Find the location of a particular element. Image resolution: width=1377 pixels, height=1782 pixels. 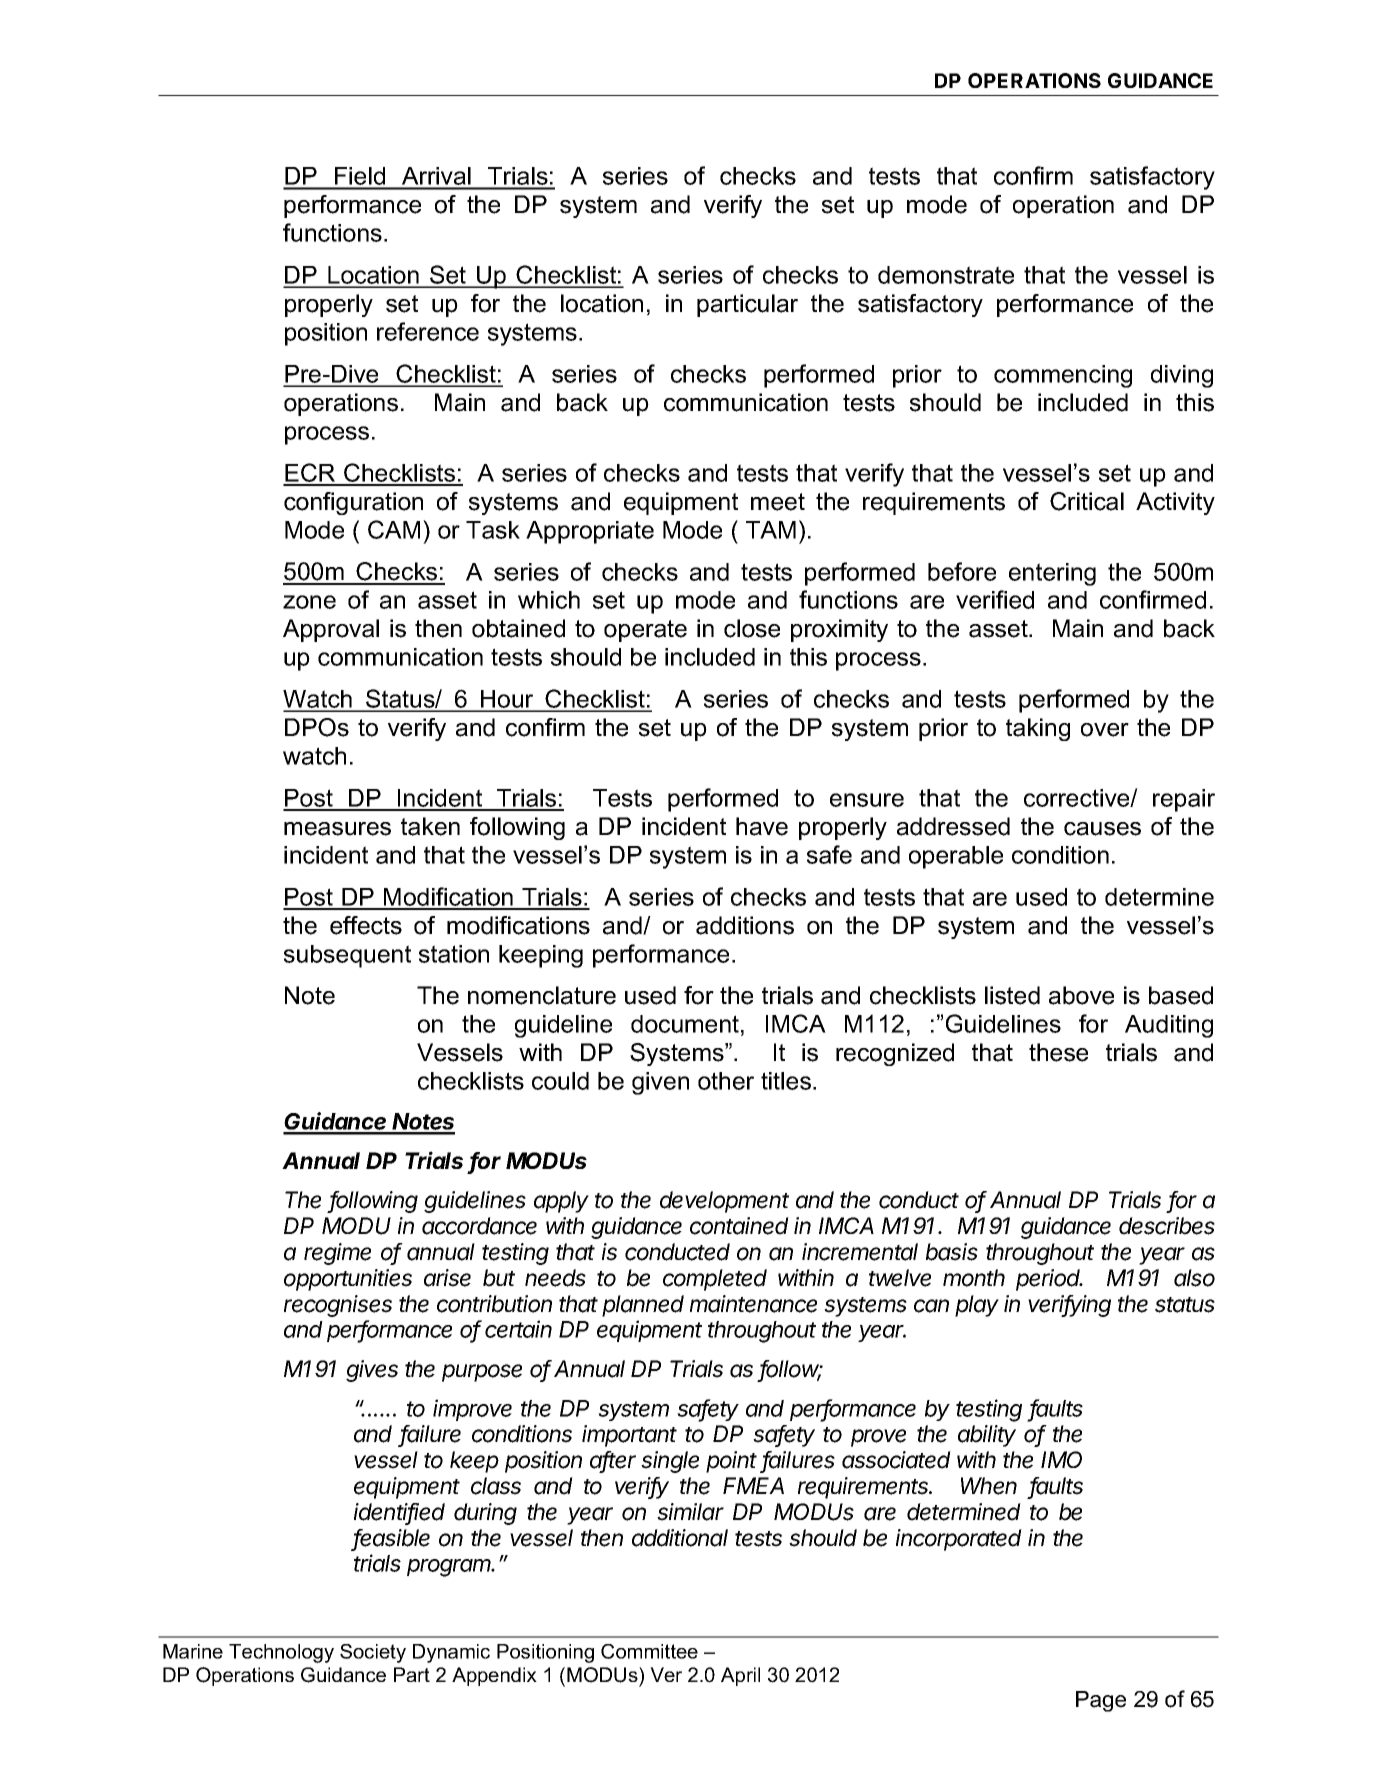

subsequent is located at coordinates (347, 956).
